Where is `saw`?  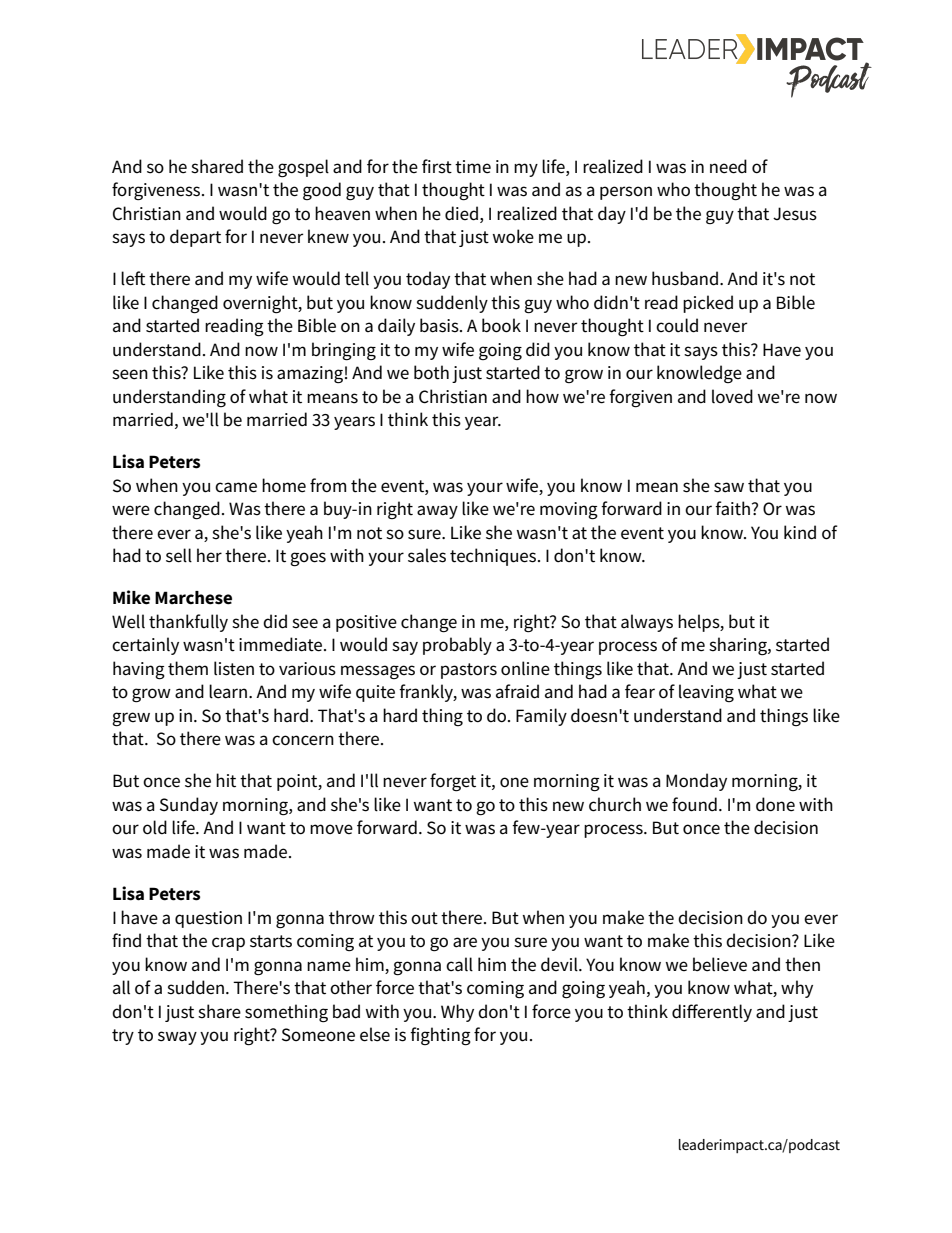
saw is located at coordinates (729, 487).
